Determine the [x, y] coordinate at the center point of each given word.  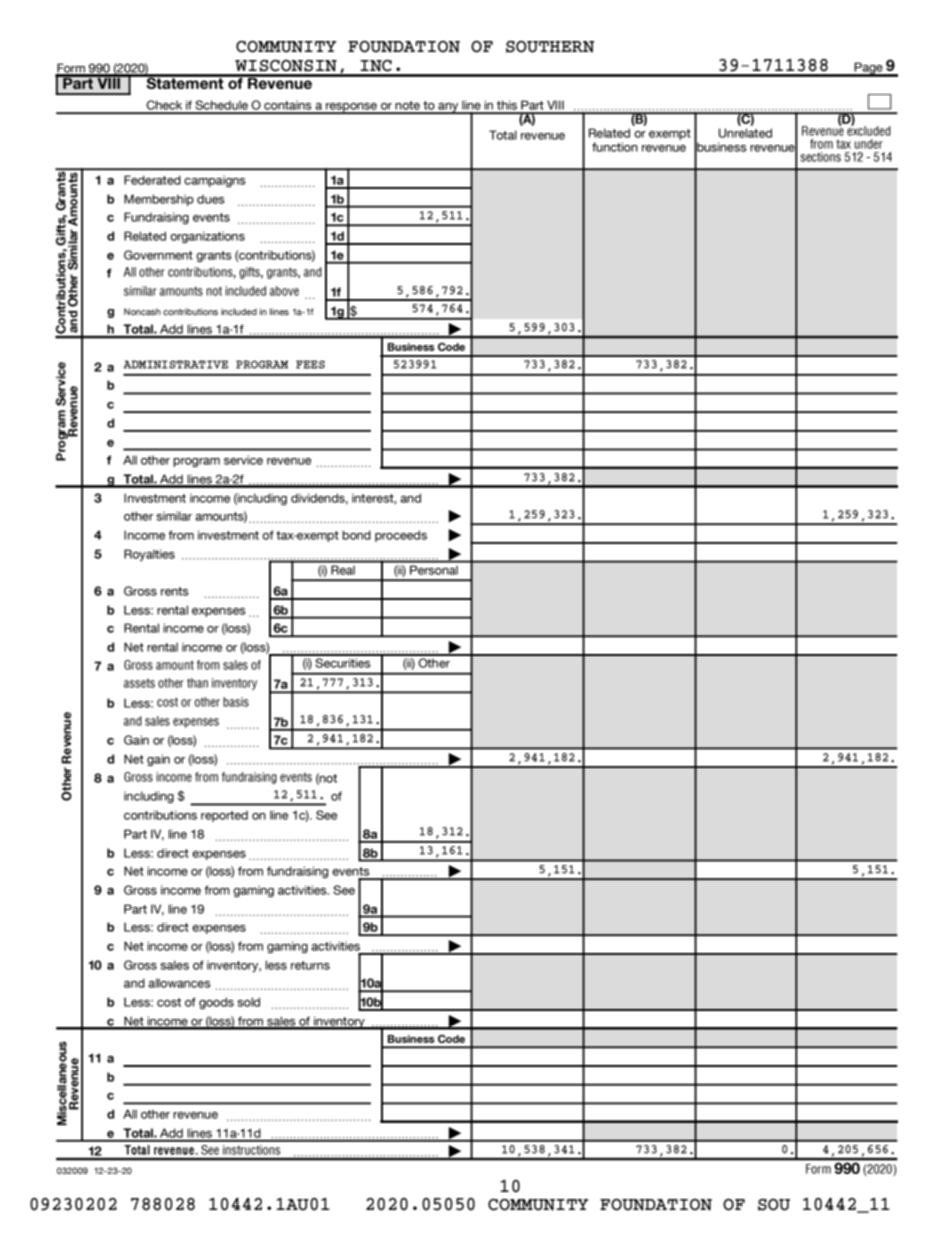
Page [869, 69]
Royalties [149, 555]
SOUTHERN [550, 47]
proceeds [401, 536]
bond [356, 535]
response [352, 108]
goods [216, 1003]
